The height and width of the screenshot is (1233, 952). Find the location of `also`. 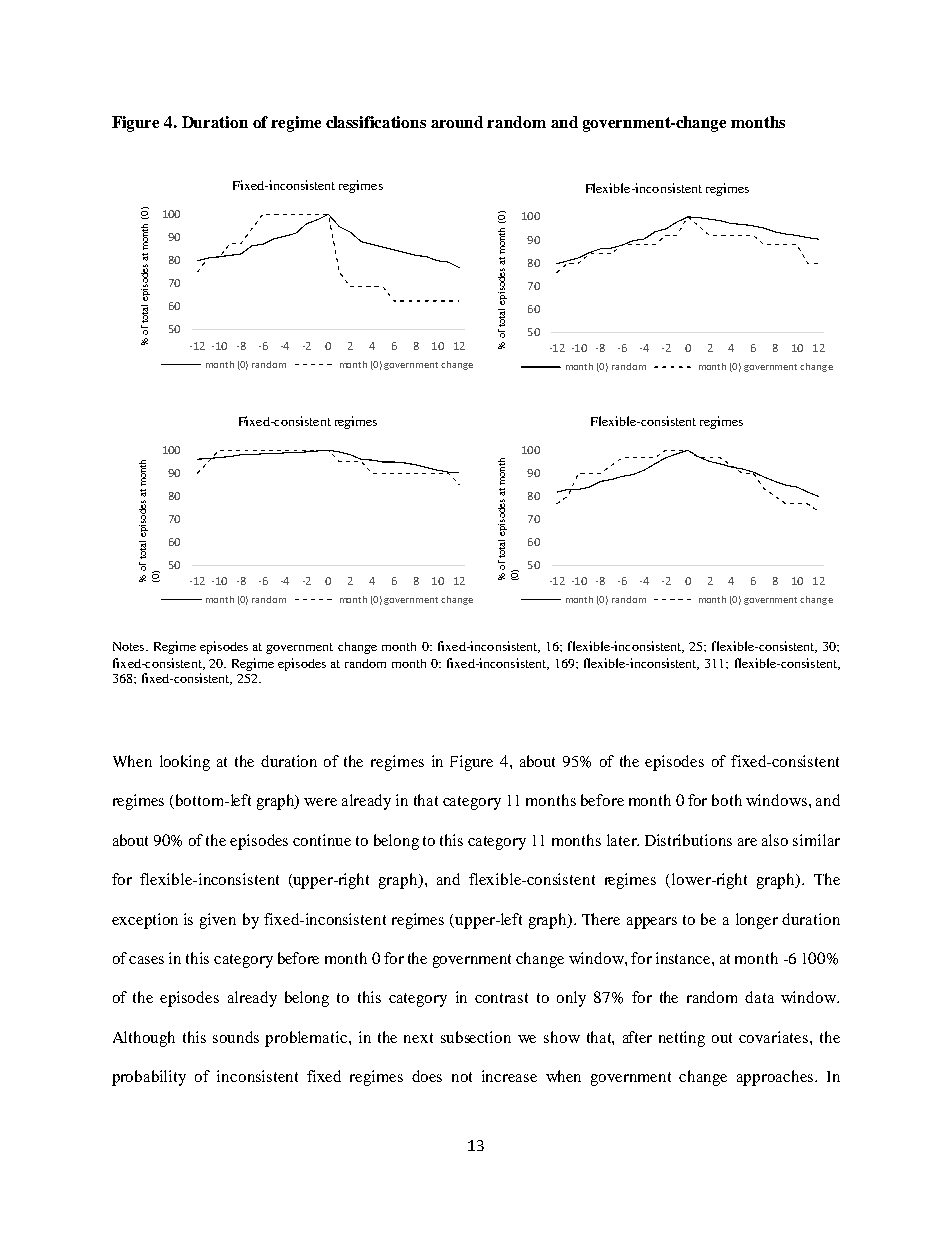

also is located at coordinates (775, 840).
